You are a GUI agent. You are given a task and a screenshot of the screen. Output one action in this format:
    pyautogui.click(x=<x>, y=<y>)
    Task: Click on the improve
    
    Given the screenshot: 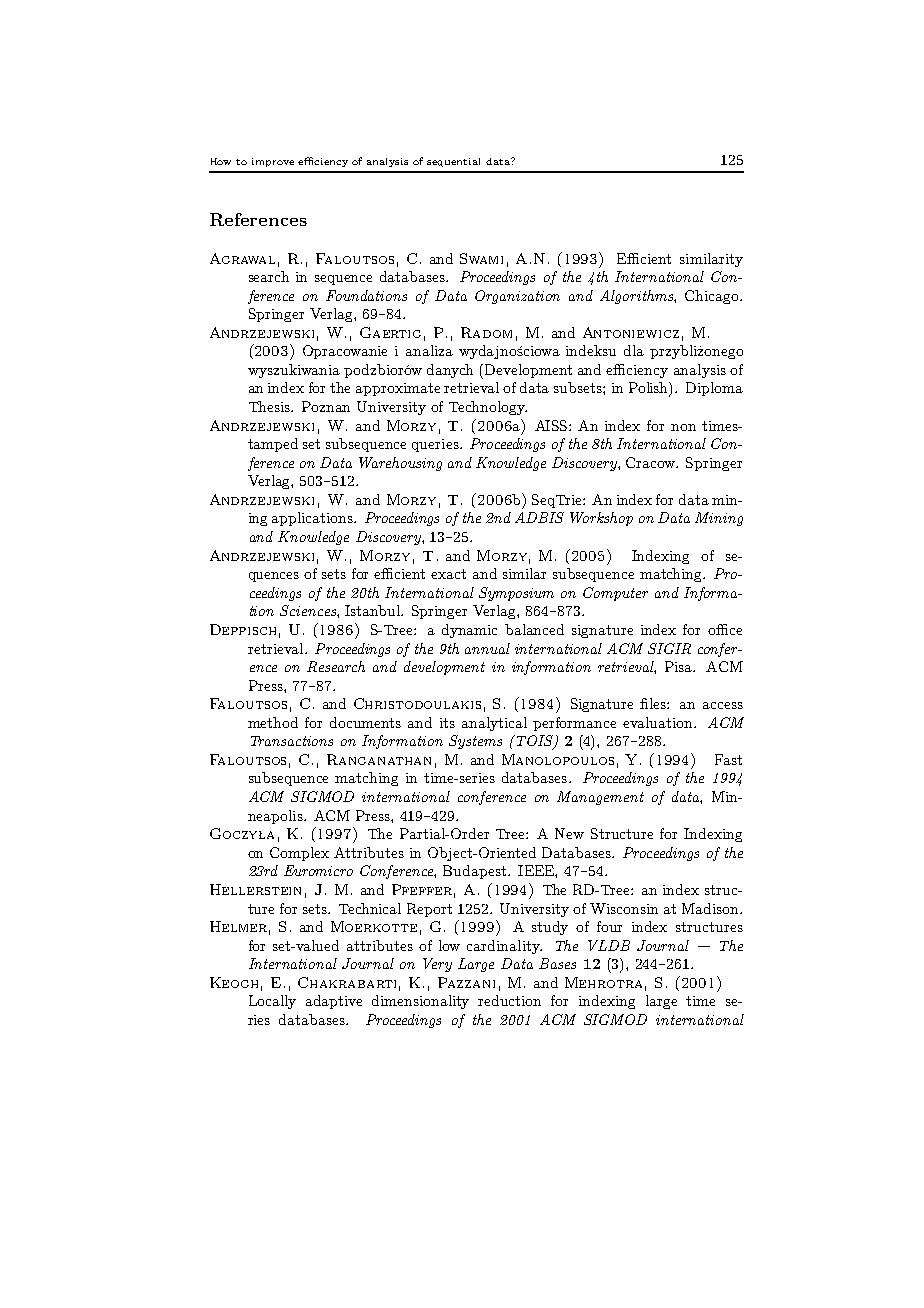 What is the action you would take?
    pyautogui.click(x=273, y=162)
